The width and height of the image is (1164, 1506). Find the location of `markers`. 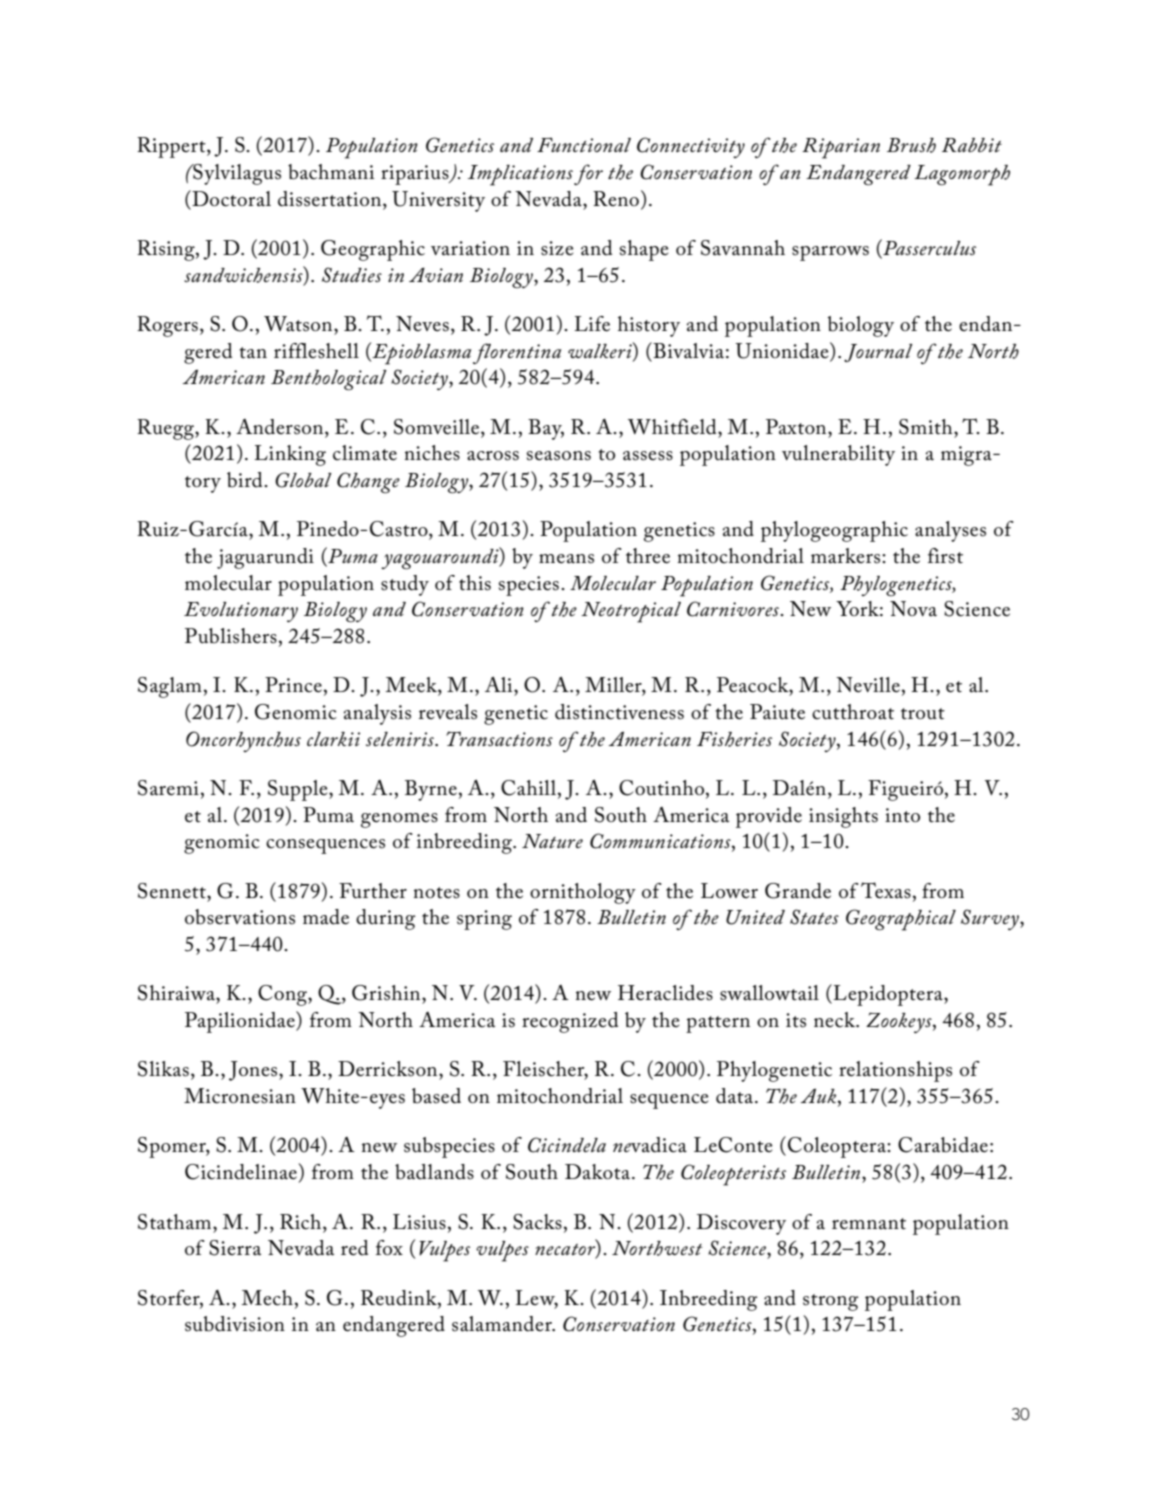

markers is located at coordinates (847, 556).
